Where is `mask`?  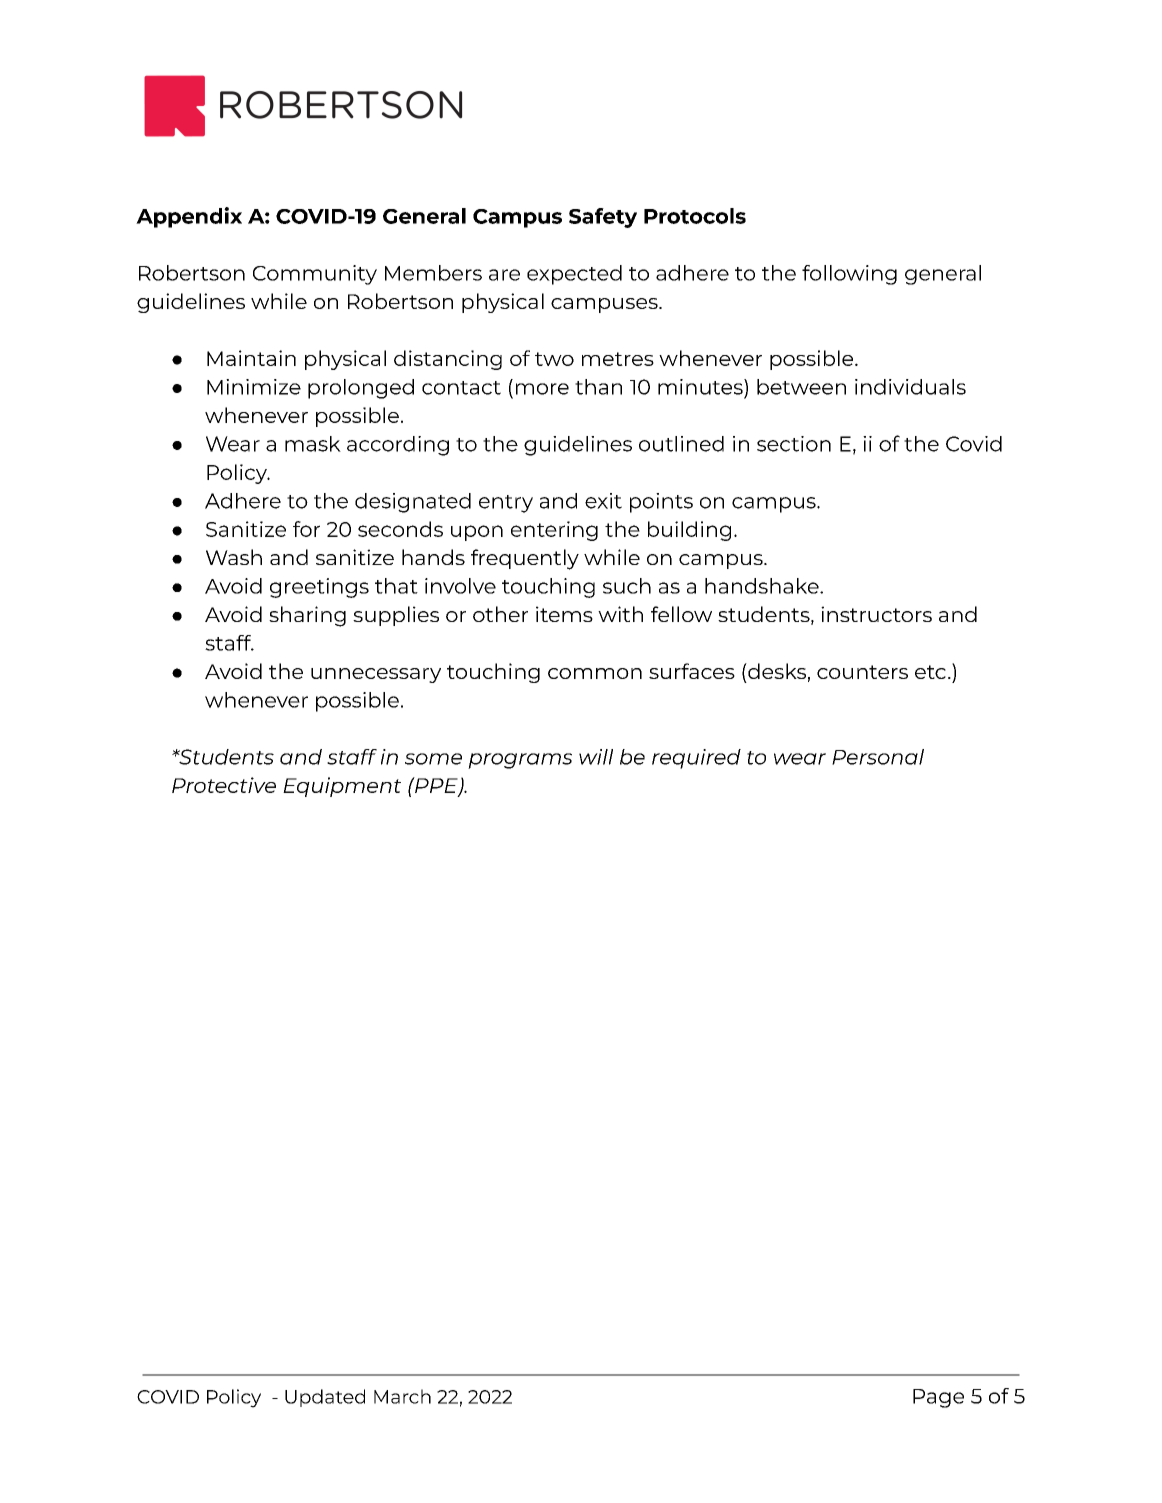
mask is located at coordinates (313, 444).
